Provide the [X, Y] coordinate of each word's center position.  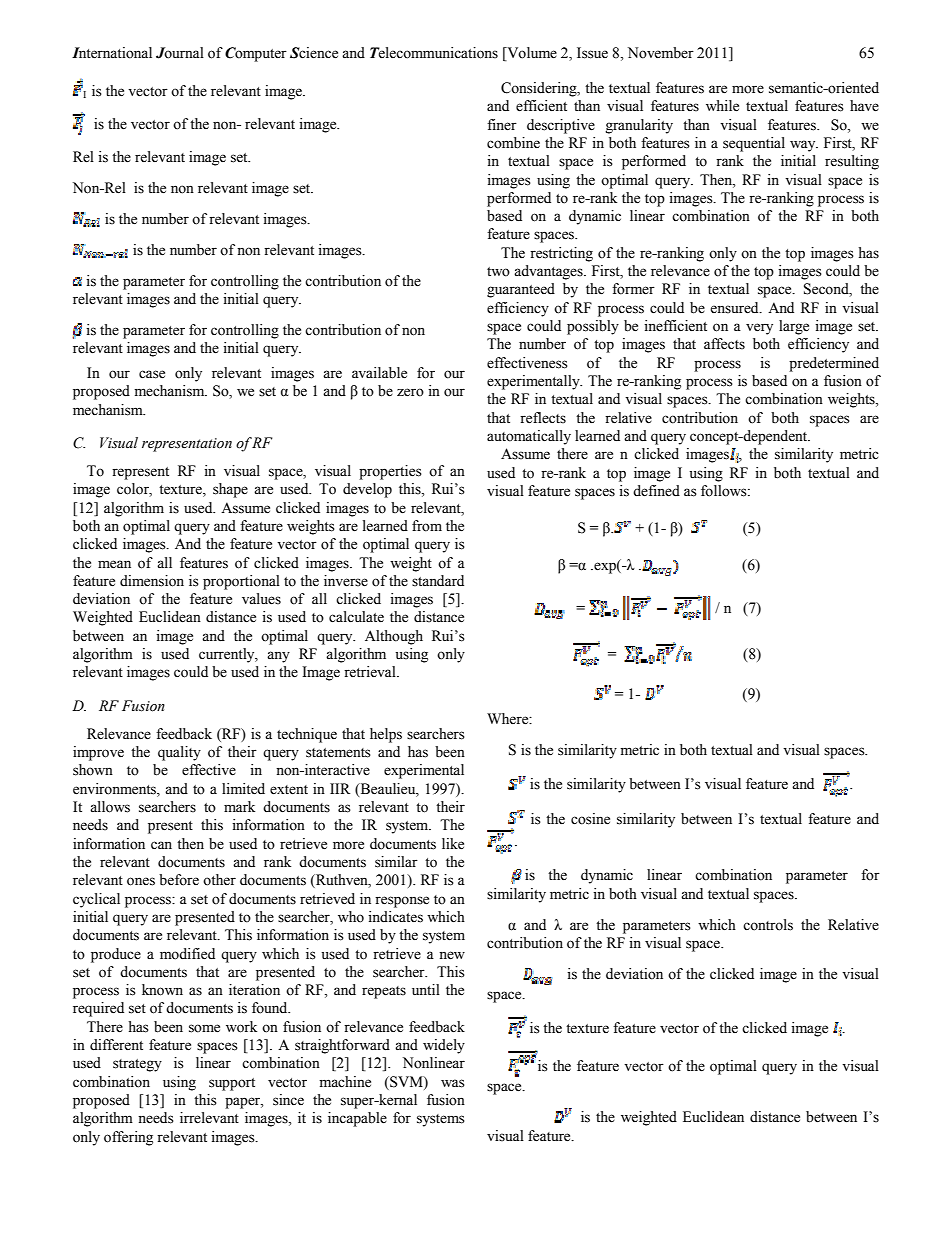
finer [502, 125]
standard [438, 581]
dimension [152, 581]
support [232, 1084]
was [453, 1083]
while [722, 106]
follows [725, 491]
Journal [180, 53]
